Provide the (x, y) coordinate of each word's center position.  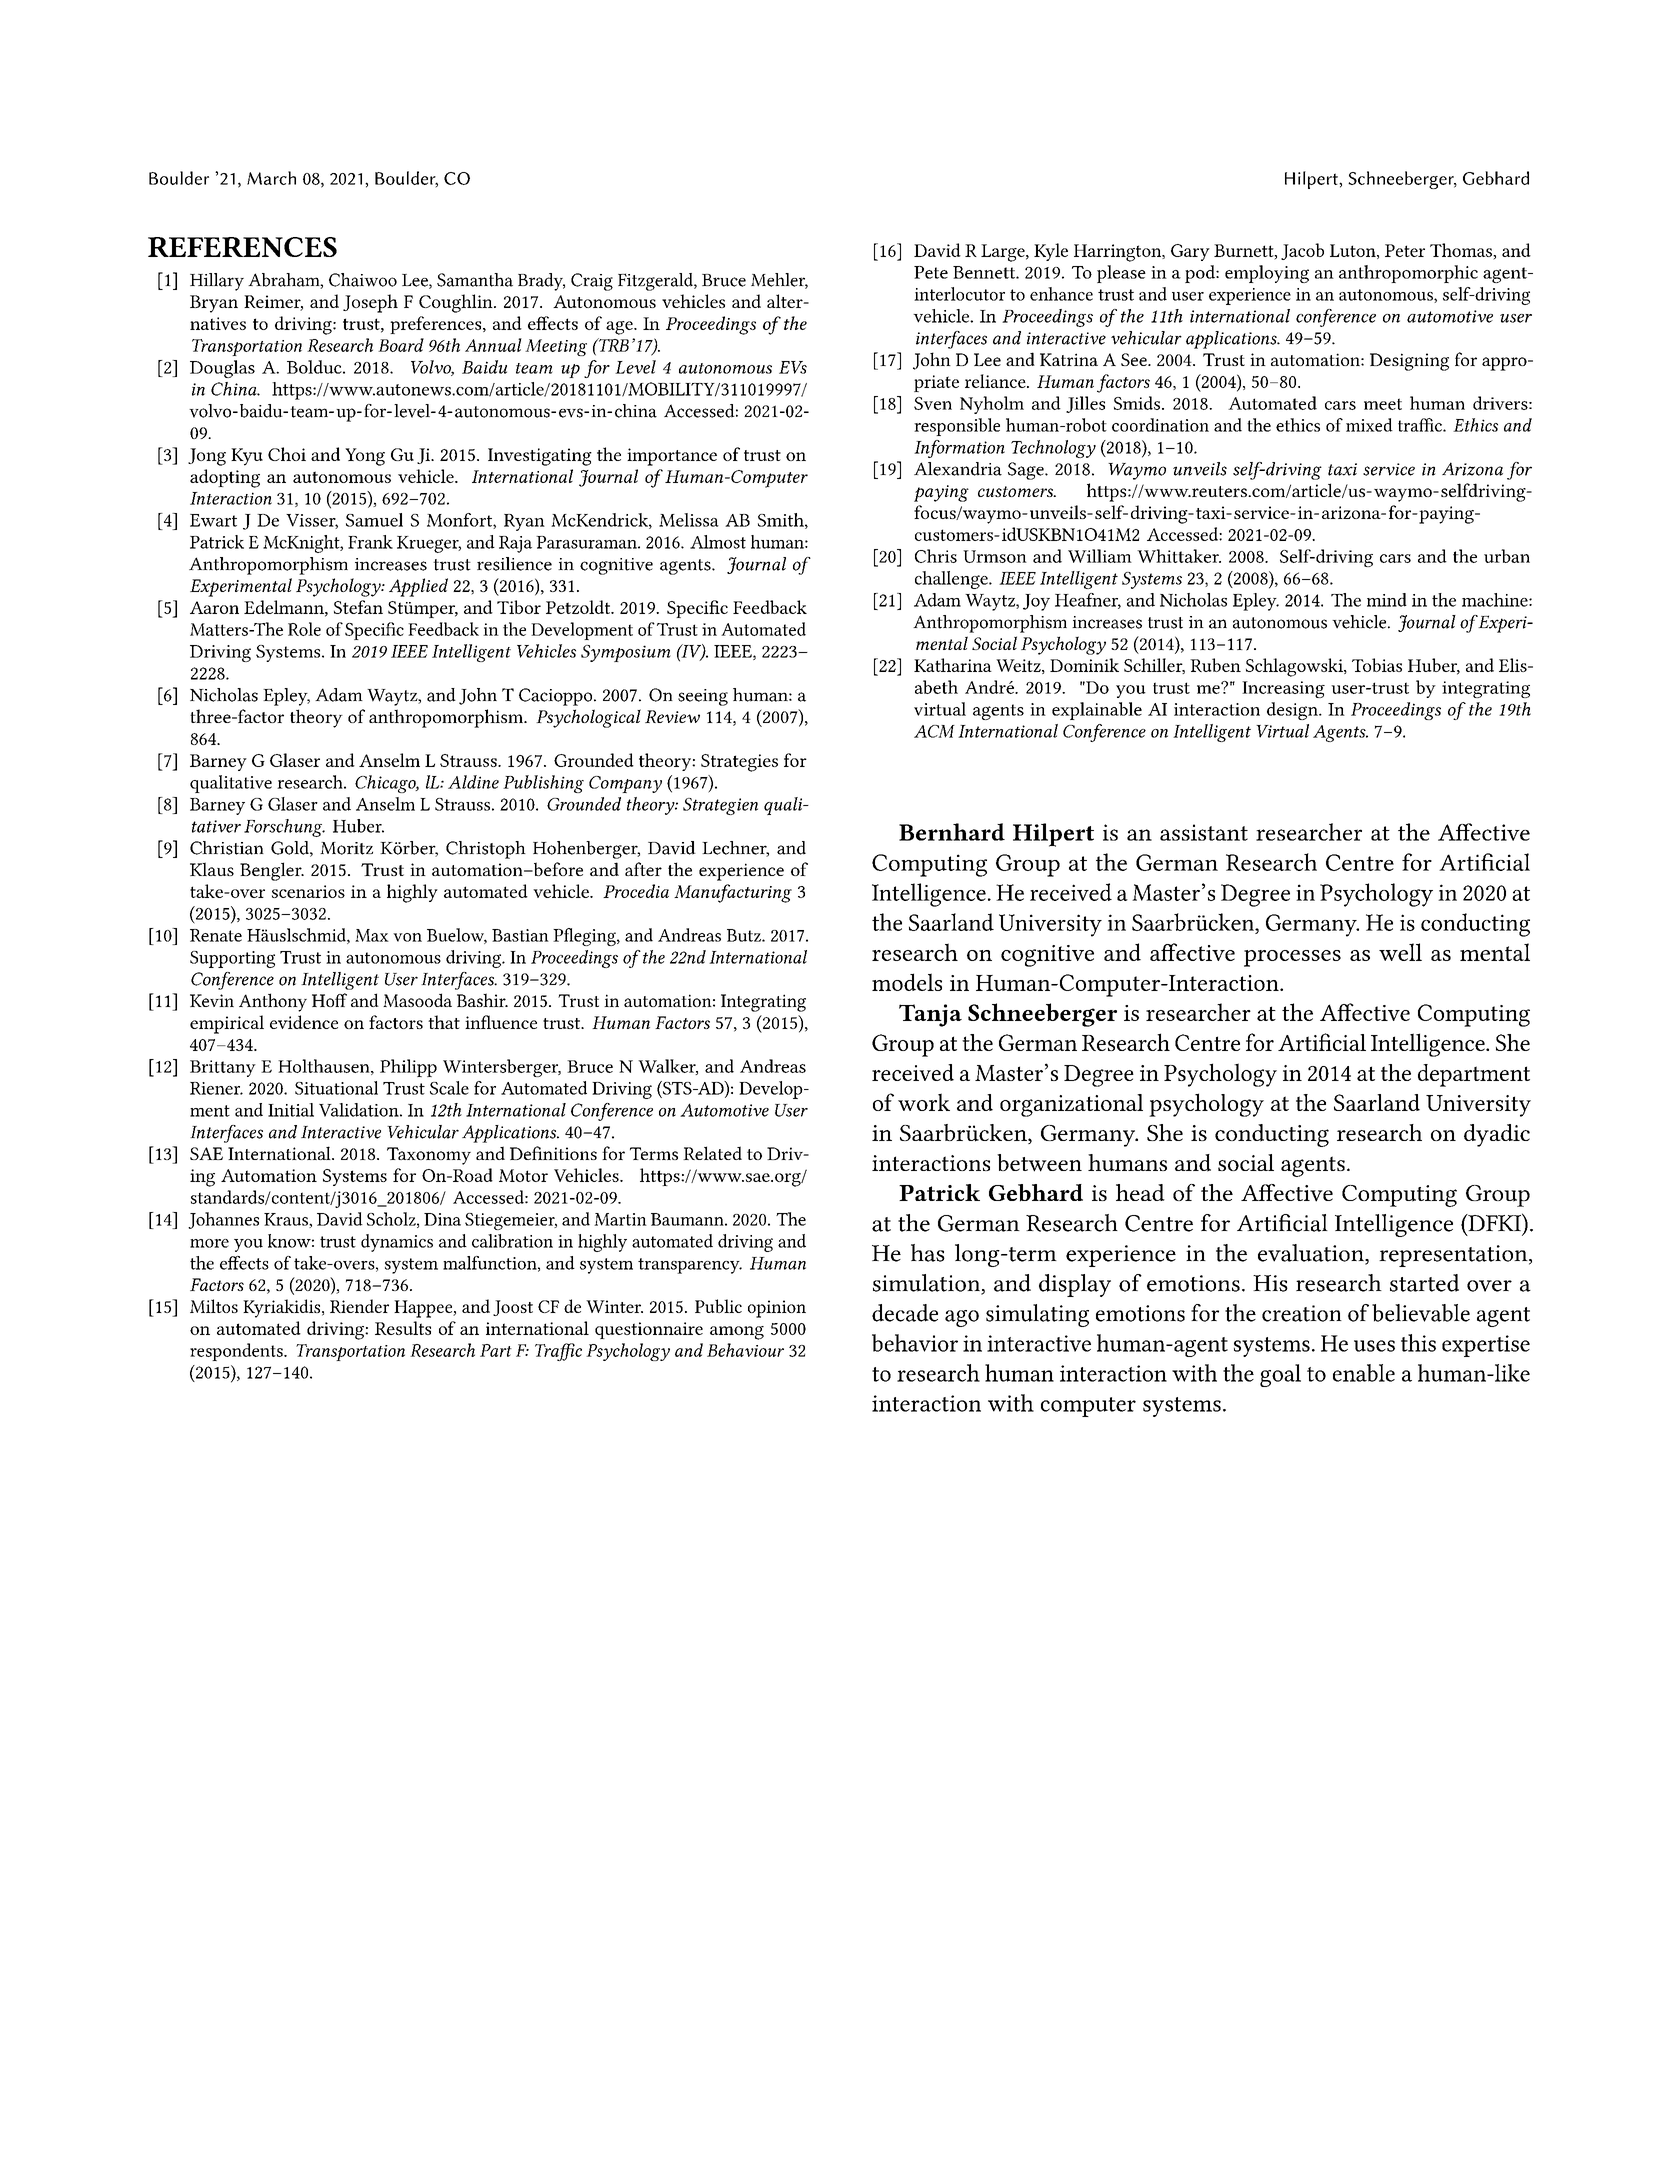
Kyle (1051, 252)
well (1400, 952)
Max (372, 935)
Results (403, 1328)
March (271, 178)
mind (1387, 600)
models (907, 982)
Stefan (358, 607)
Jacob (1302, 251)
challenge (952, 580)
